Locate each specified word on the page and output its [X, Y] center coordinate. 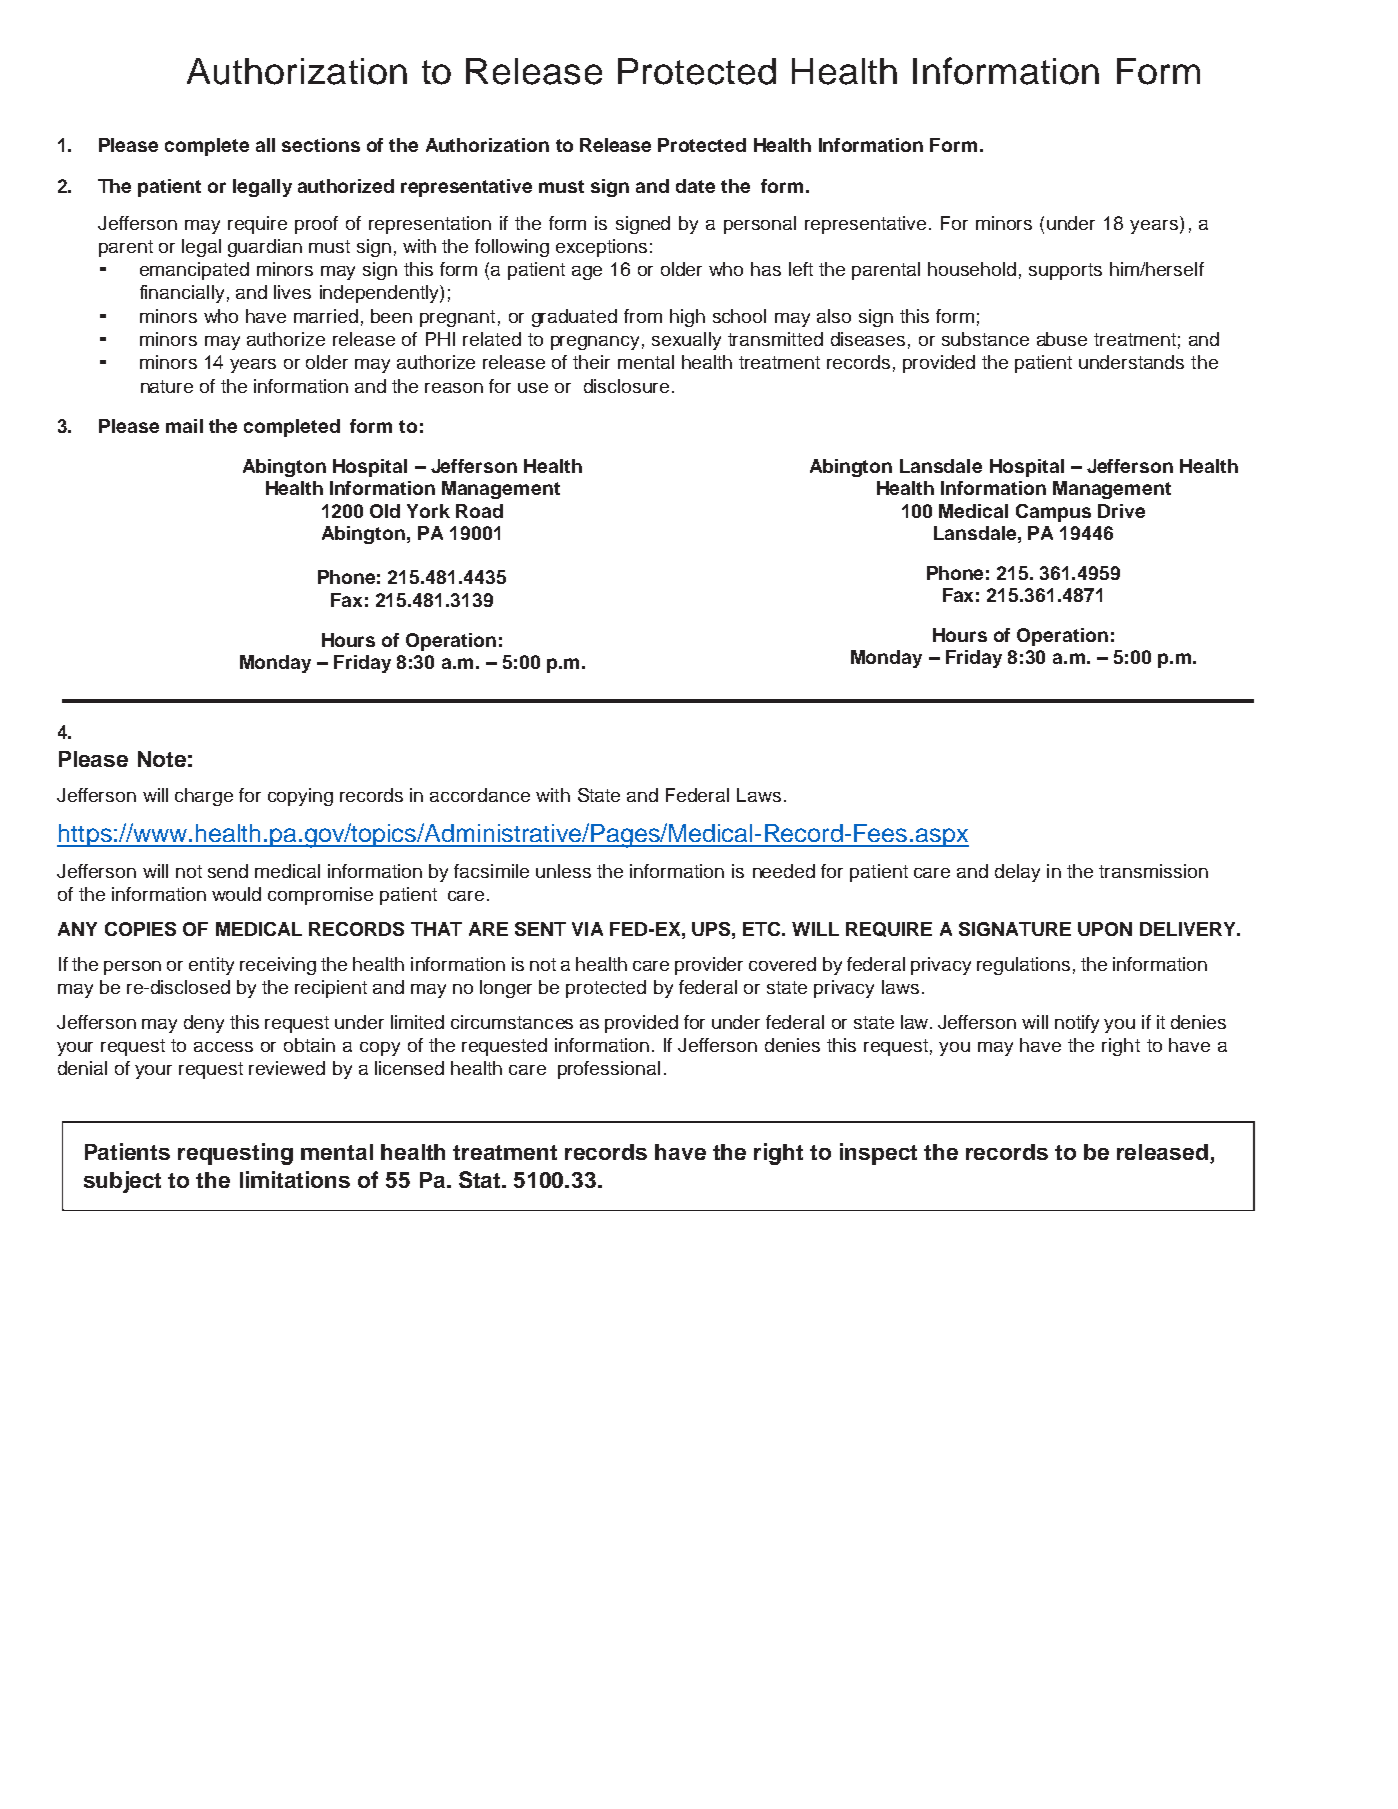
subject [122, 1182]
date [695, 186]
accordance [480, 795]
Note [162, 759]
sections [321, 145]
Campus [1053, 513]
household [972, 269]
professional [609, 1070]
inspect [878, 1154]
